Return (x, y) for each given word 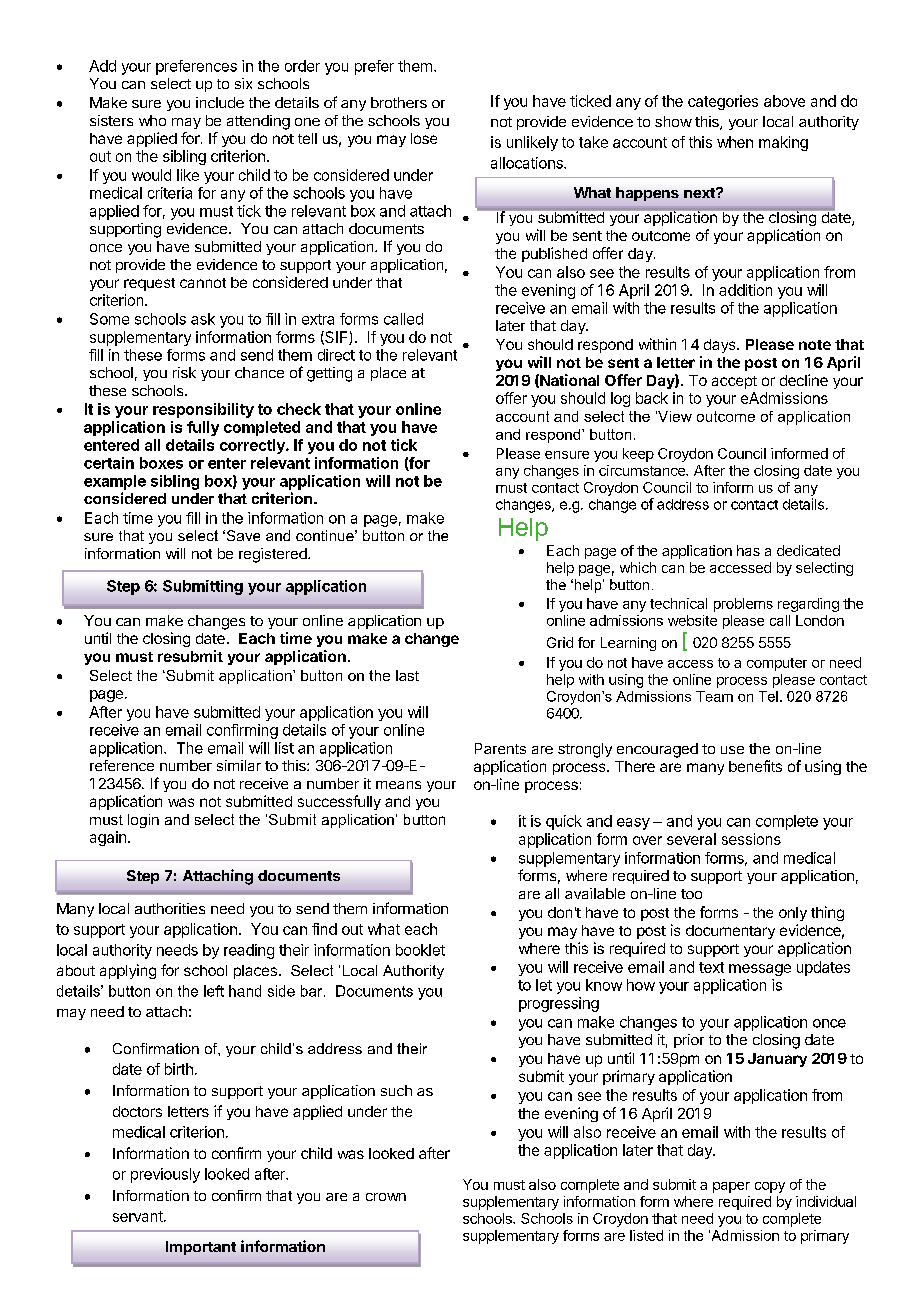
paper (731, 1187)
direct (336, 355)
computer (777, 664)
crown (386, 1197)
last (407, 675)
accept (734, 382)
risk (184, 372)
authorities (170, 908)
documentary (730, 932)
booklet (420, 950)
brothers (399, 102)
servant (139, 1216)
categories (723, 102)
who (152, 120)
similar (239, 765)
